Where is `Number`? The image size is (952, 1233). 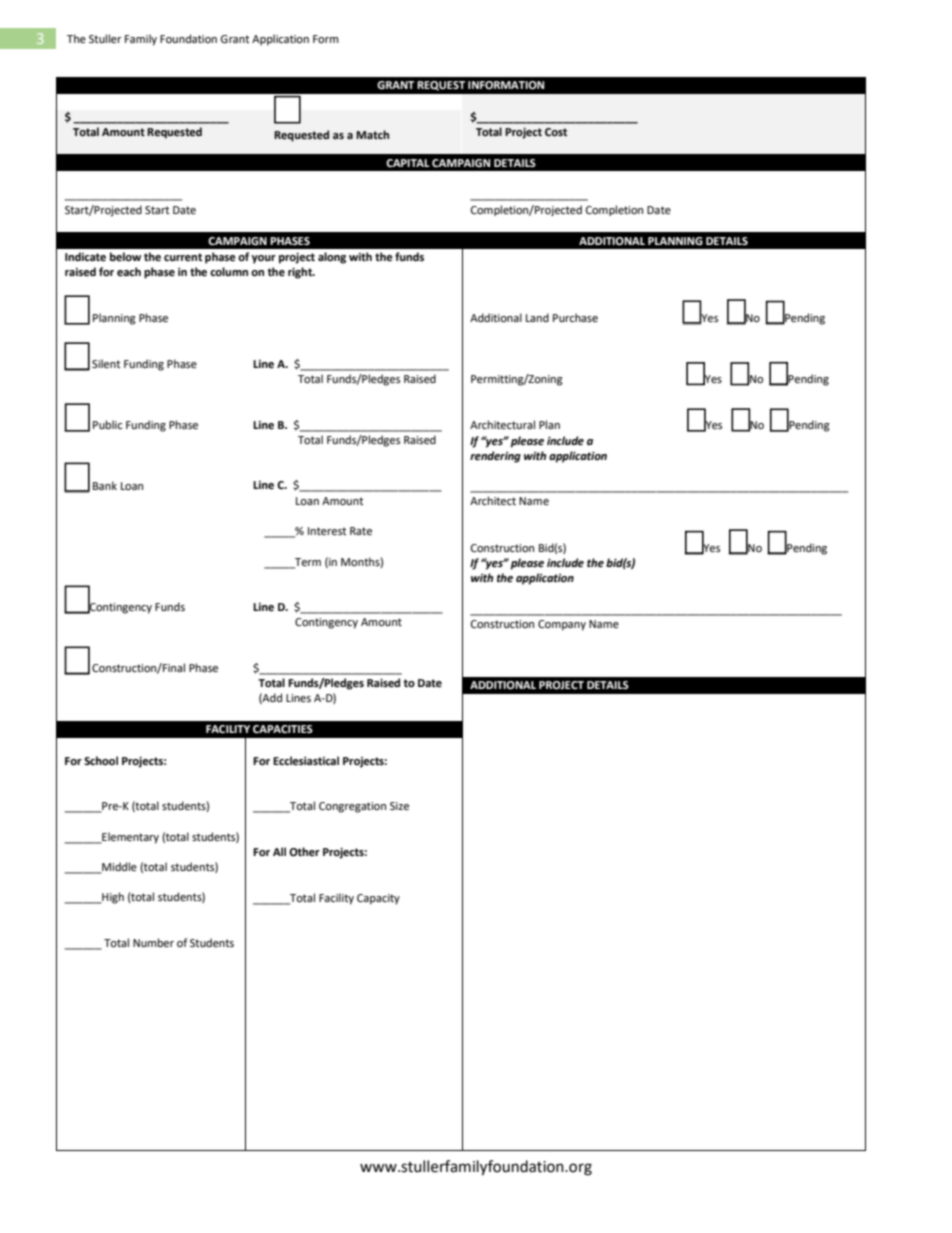
Number is located at coordinates (153, 943).
